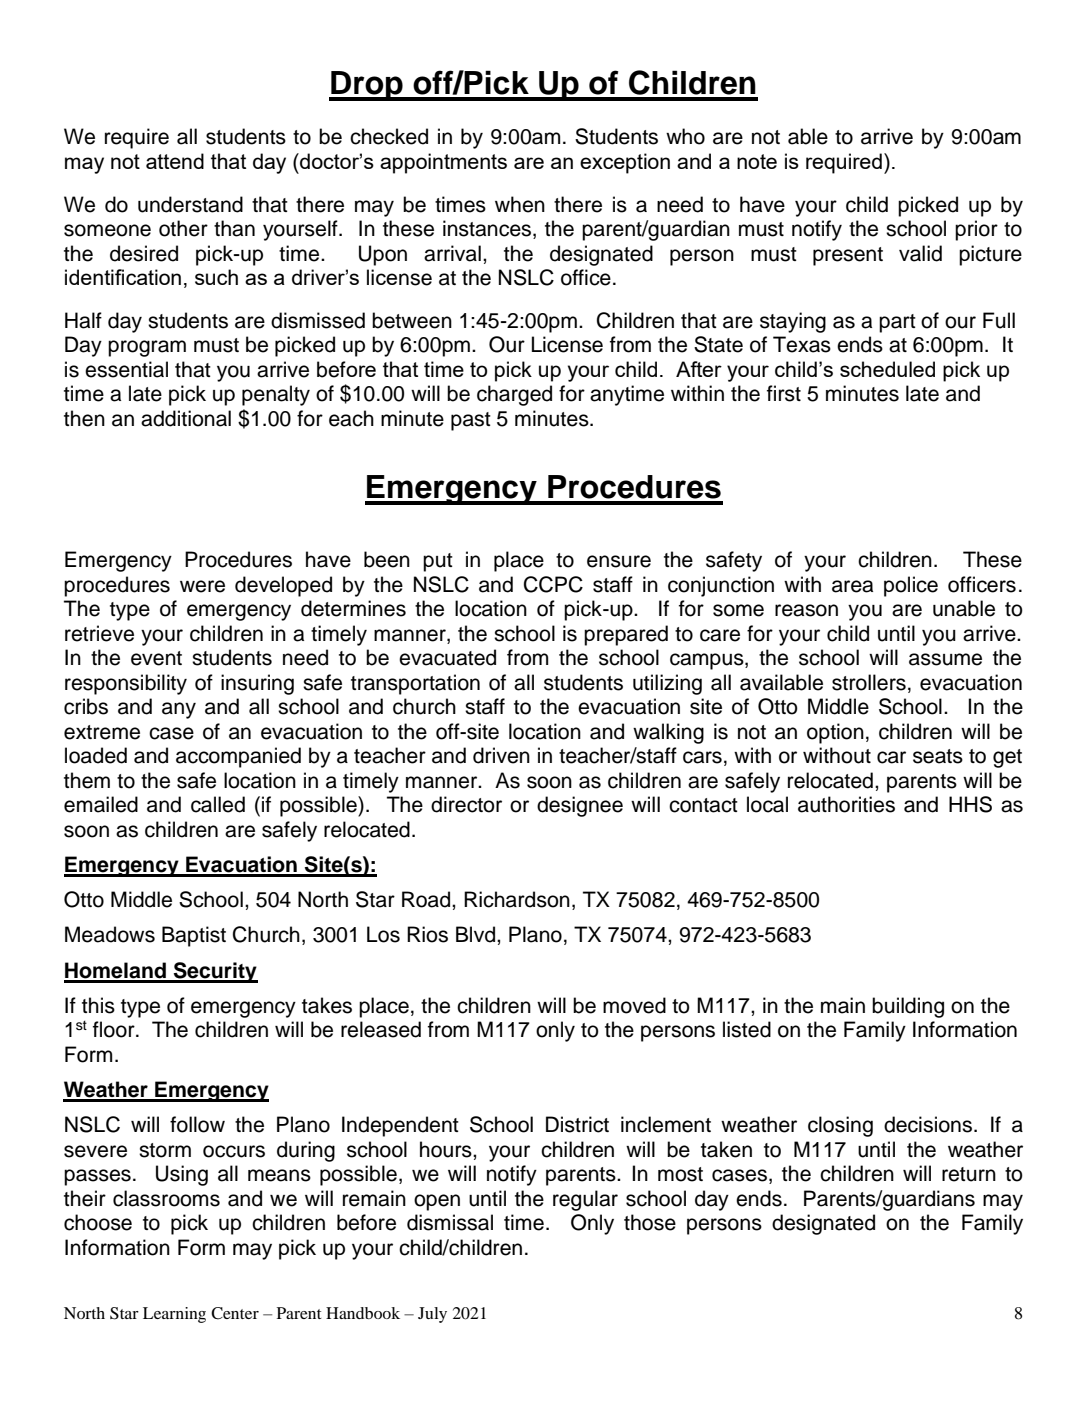 This page has width=1087, height=1407. I want to click on note, so click(757, 161).
